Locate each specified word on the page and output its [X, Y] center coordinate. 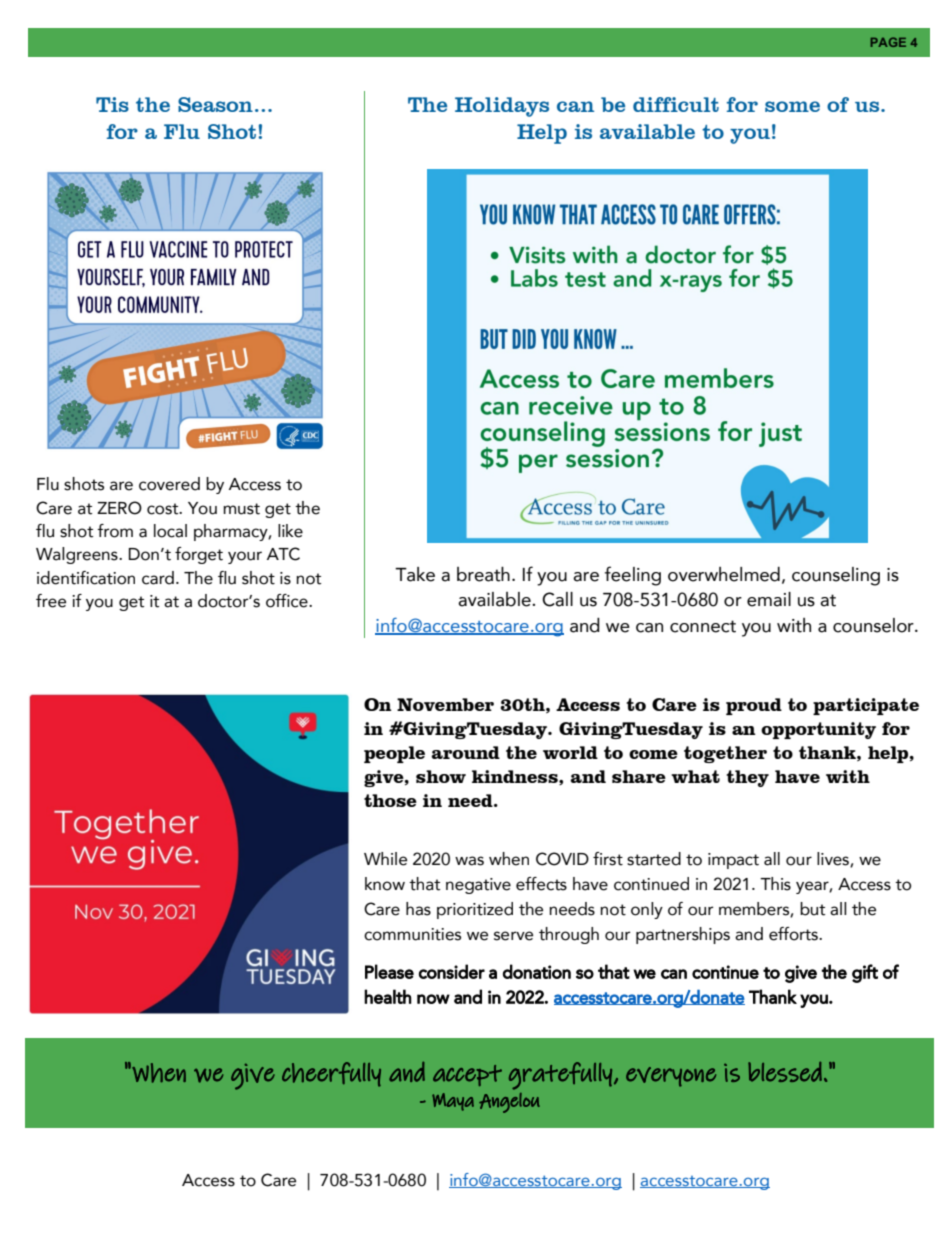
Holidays [502, 107]
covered [169, 484]
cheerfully [331, 1074]
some [792, 106]
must [241, 509]
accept [467, 1075]
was [469, 861]
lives [834, 859]
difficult [676, 104]
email [769, 599]
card [158, 578]
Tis [112, 104]
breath [483, 574]
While [385, 859]
